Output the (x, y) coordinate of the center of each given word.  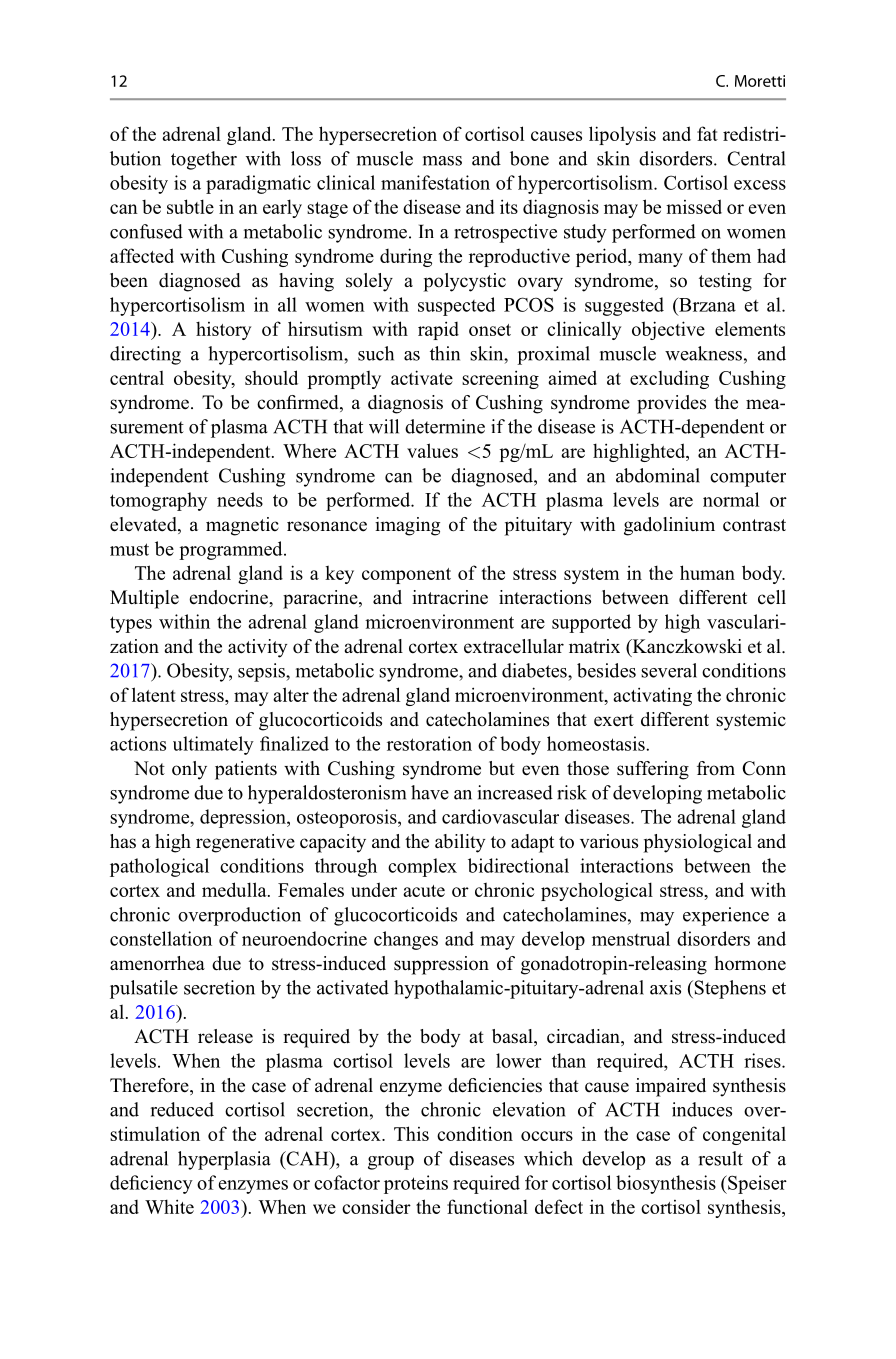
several (669, 670)
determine (445, 426)
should (271, 377)
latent (154, 694)
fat (707, 133)
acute (424, 891)
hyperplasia (224, 1160)
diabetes (535, 670)
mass (442, 161)
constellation (161, 938)
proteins (416, 1184)
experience (726, 916)
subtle (190, 206)
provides (671, 404)
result (721, 1158)
